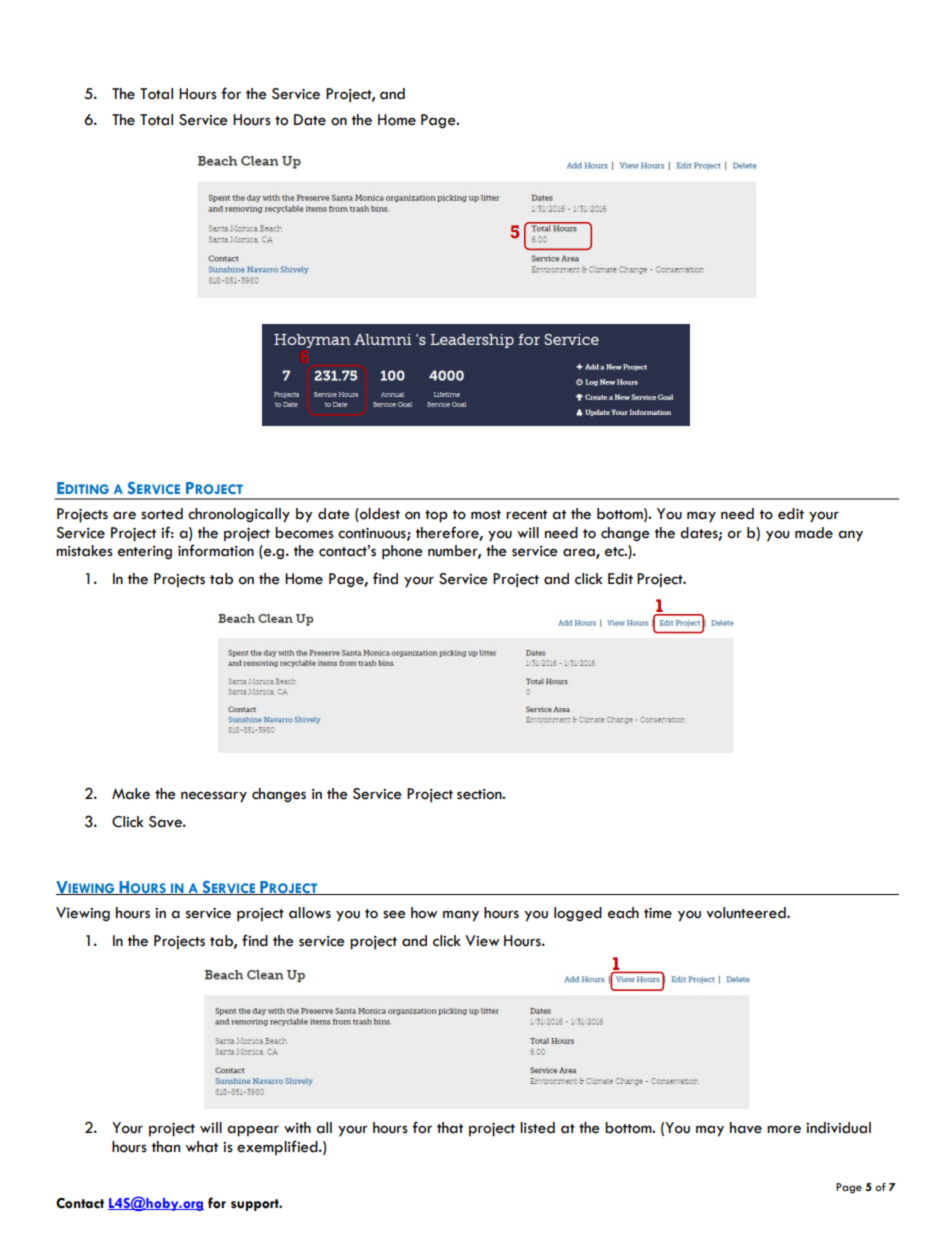 Image resolution: width=952 pixels, height=1233 pixels. Describe the element at coordinates (450, 1128) in the screenshot. I see `that` at that location.
